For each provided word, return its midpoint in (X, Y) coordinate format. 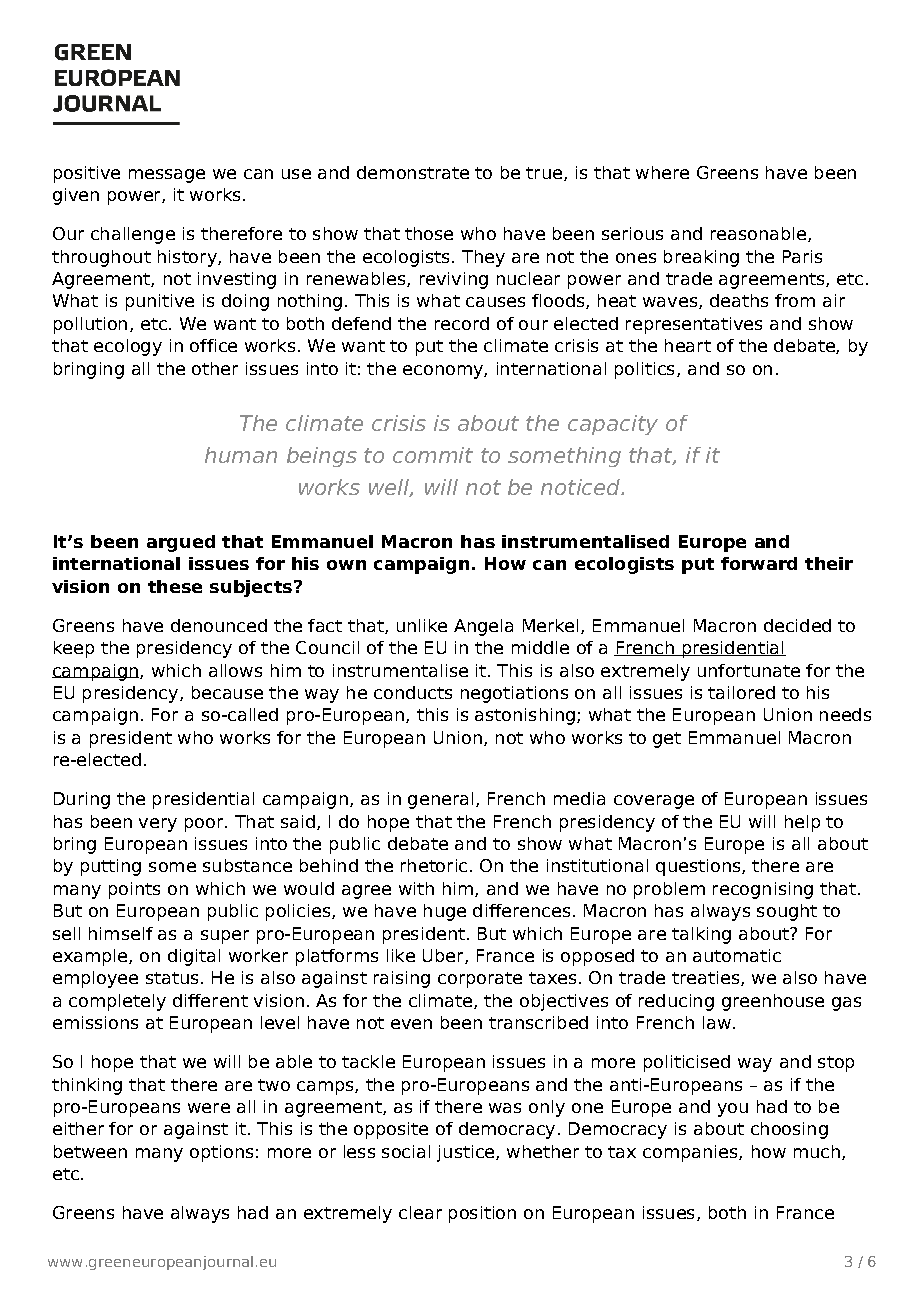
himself (121, 933)
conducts (413, 692)
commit (433, 455)
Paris (802, 256)
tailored (741, 692)
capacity (613, 425)
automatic (737, 955)
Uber (444, 956)
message (167, 176)
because (227, 692)
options (221, 1153)
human (241, 455)
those (429, 233)
